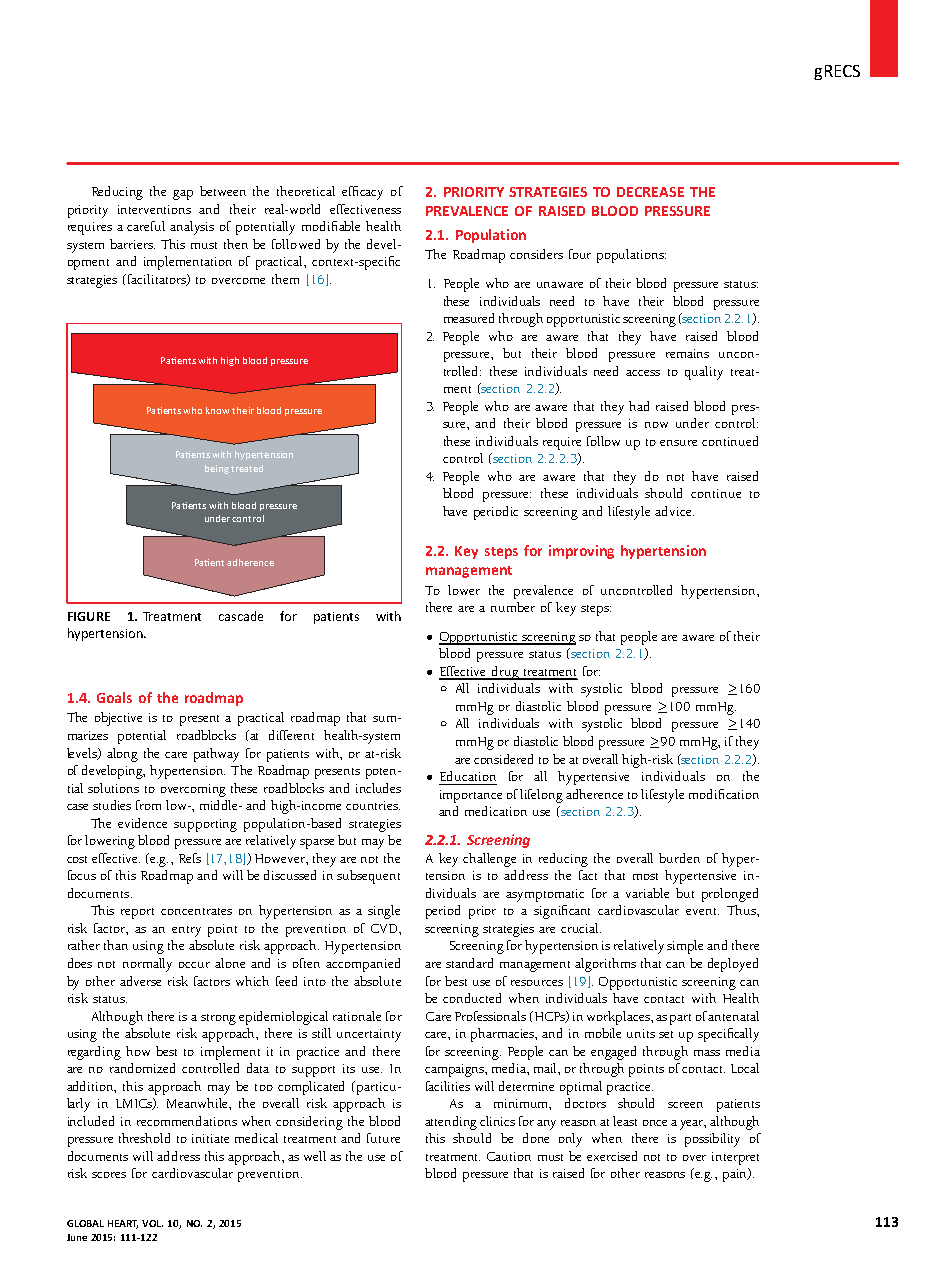  I want to click on theoretical, so click(306, 191).
